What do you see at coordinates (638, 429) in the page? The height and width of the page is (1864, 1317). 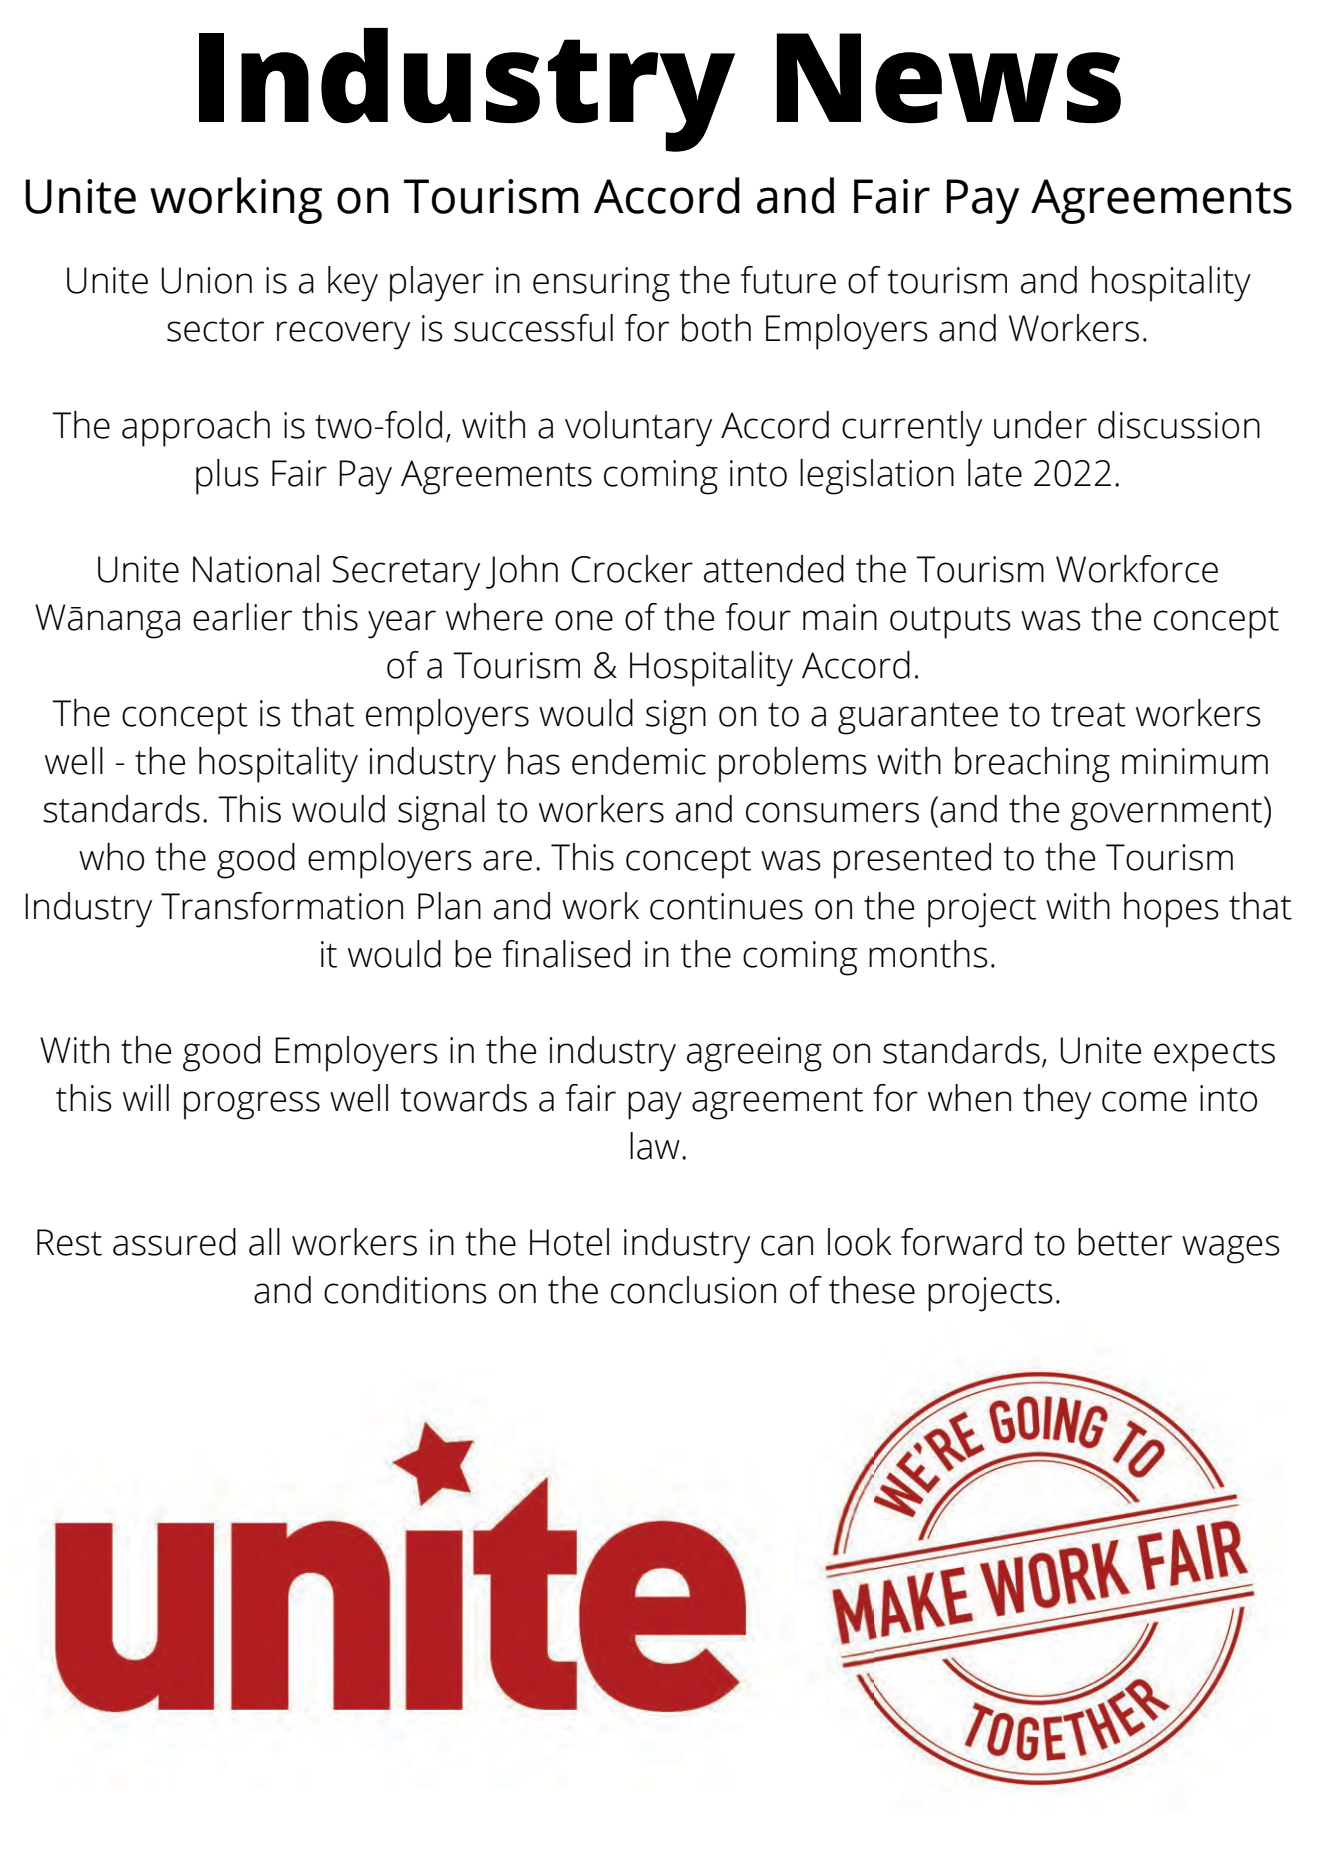 I see `voluntary` at bounding box center [638, 429].
